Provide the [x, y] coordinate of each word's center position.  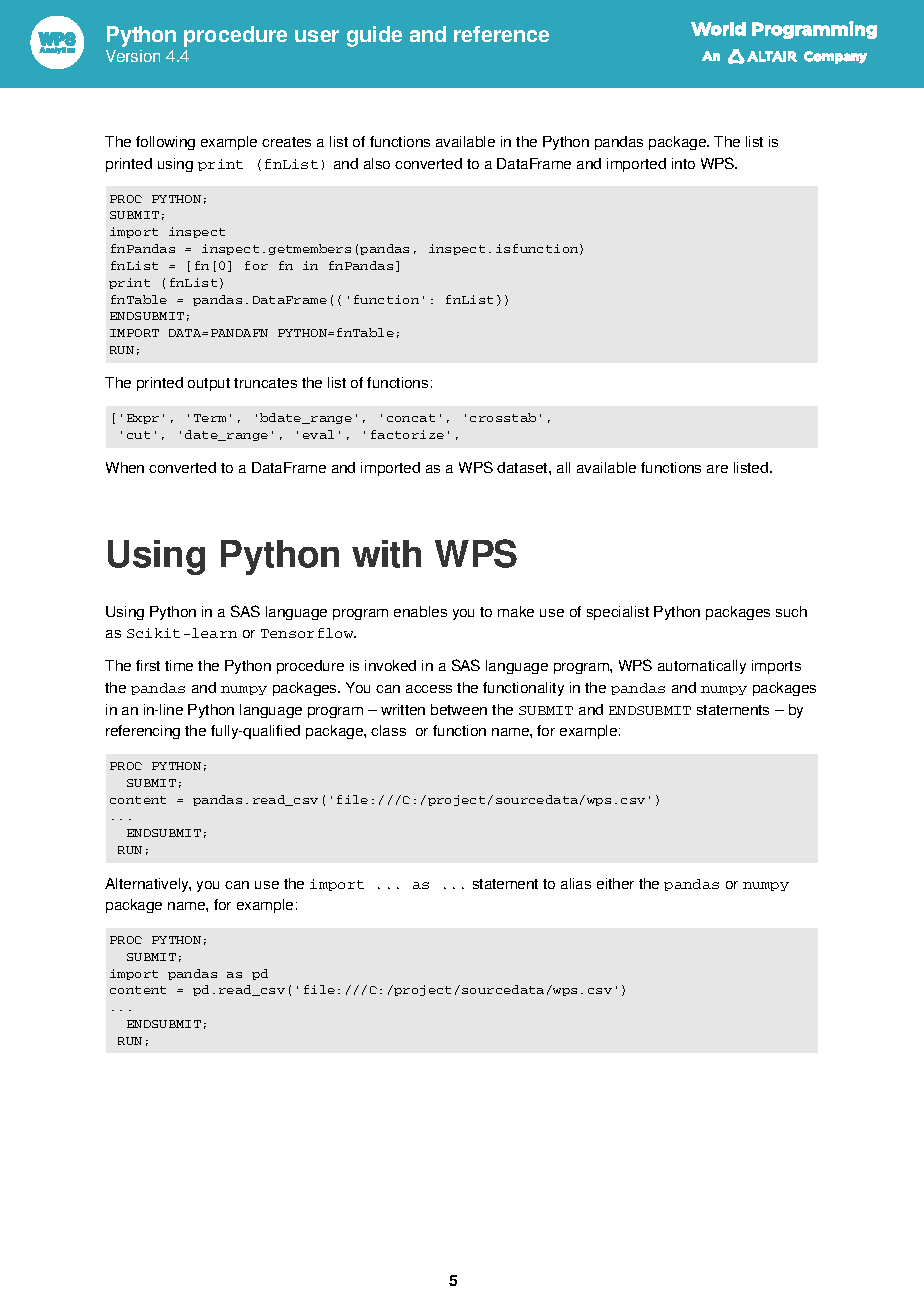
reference [501, 34]
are [717, 469]
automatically [702, 667]
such [791, 611]
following [165, 143]
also [377, 163]
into [683, 163]
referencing [143, 732]
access [429, 689]
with [386, 554]
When [125, 467]
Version [133, 56]
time [179, 665]
